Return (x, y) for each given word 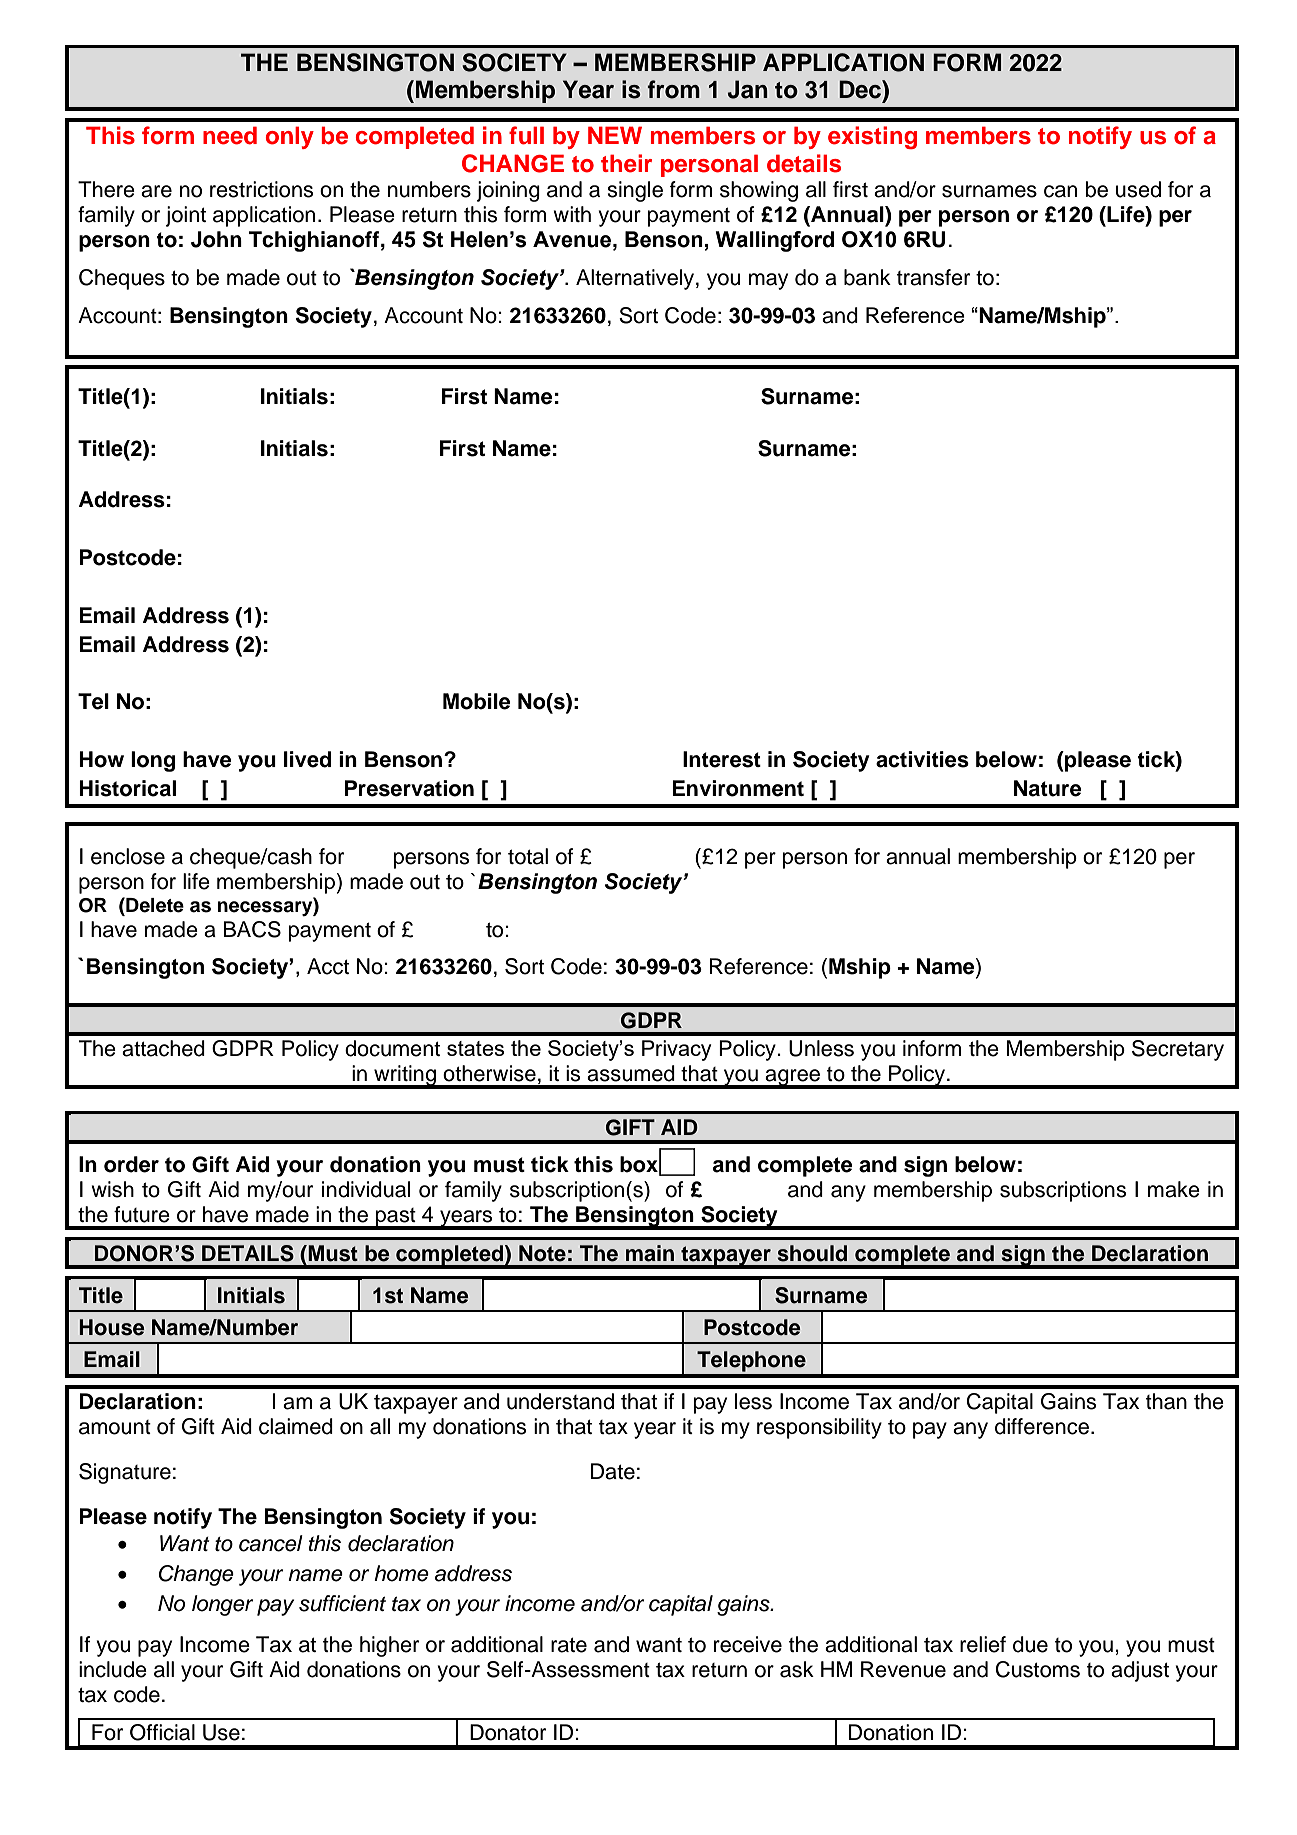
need (230, 135)
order (131, 1164)
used (1138, 189)
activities (922, 759)
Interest (722, 759)
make (1174, 1189)
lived (307, 759)
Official (162, 1732)
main (650, 1253)
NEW (615, 135)
